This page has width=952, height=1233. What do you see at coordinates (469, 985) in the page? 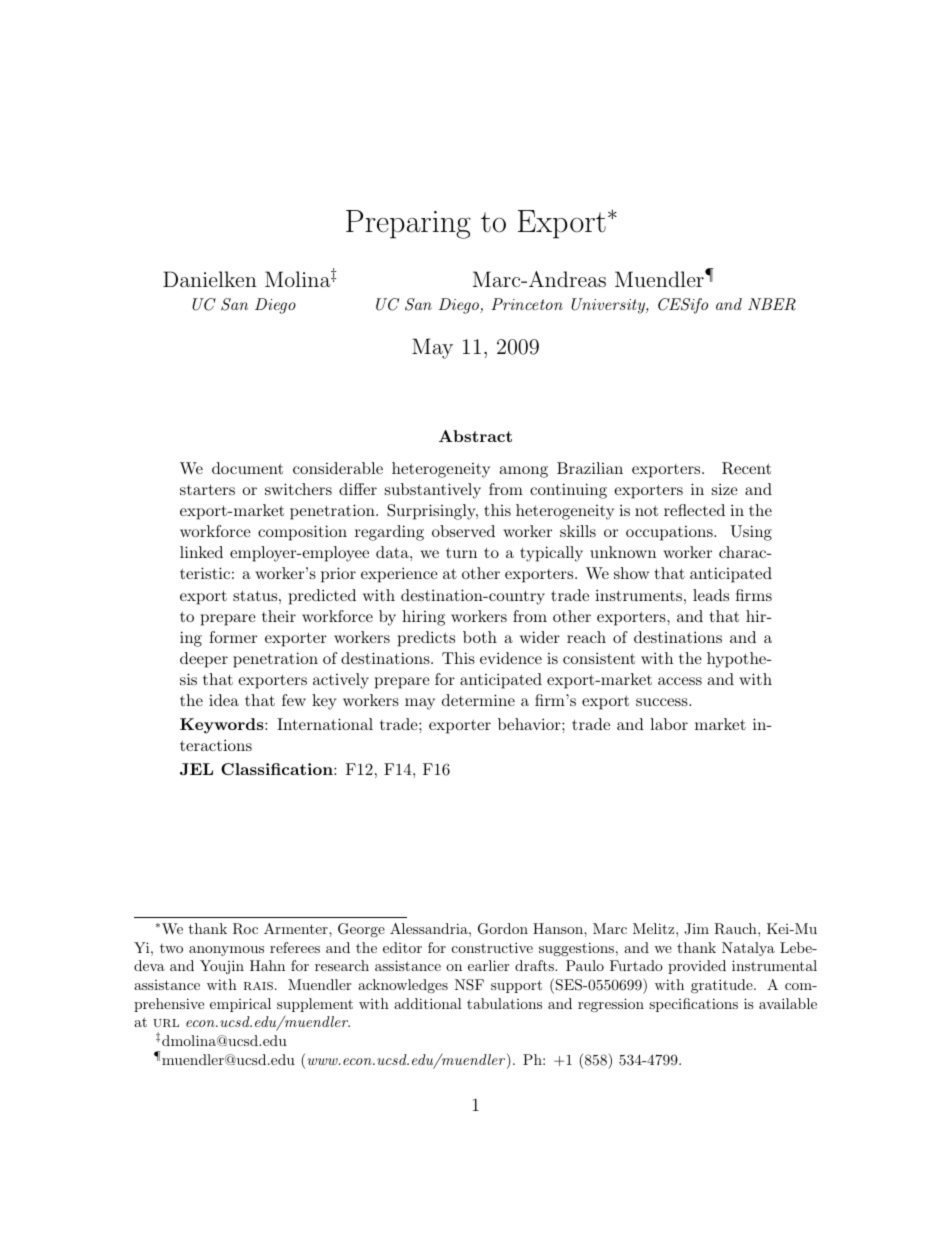
I see `NSF` at bounding box center [469, 985].
